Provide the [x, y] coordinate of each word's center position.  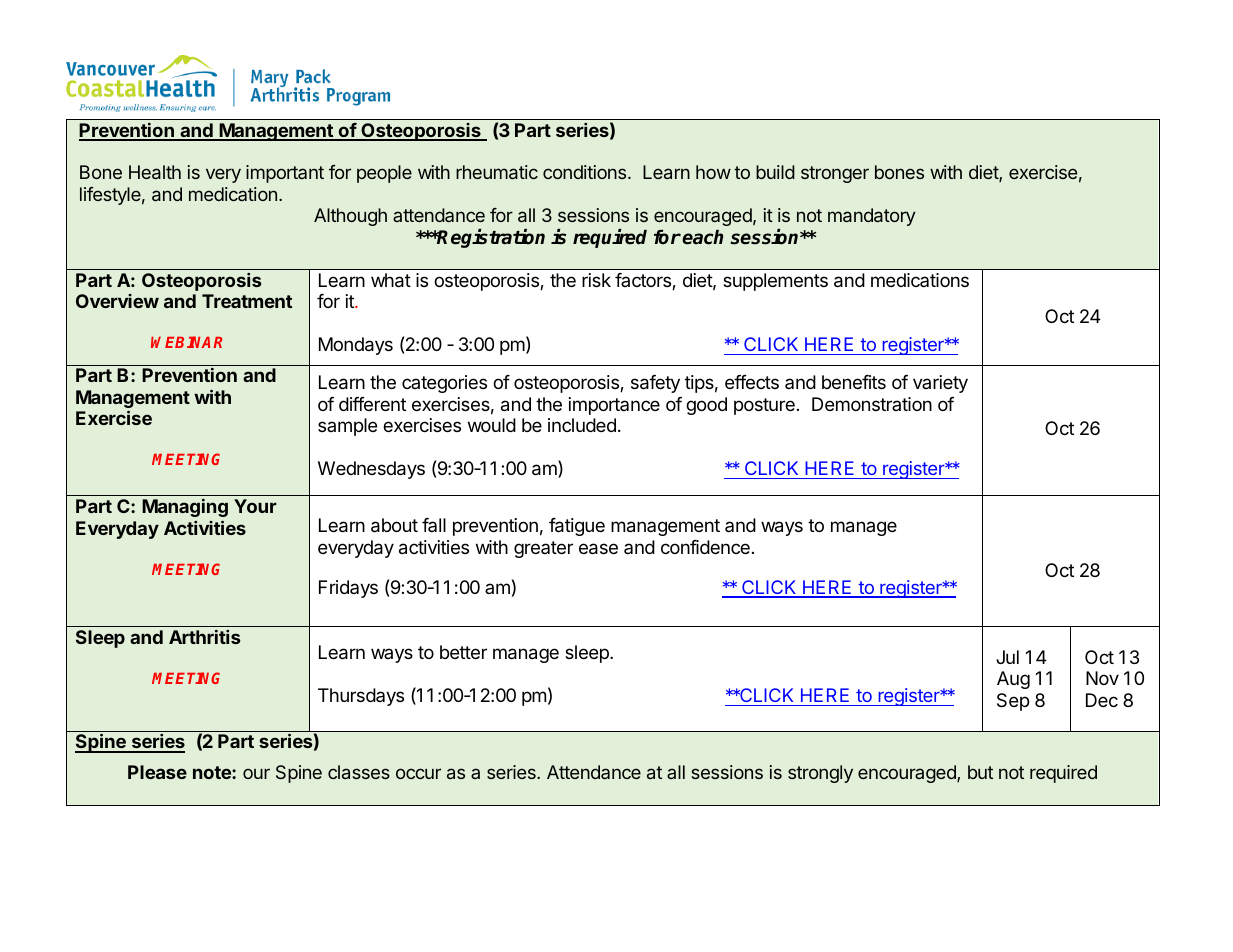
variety [940, 384]
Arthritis [204, 637]
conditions [586, 172]
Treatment [247, 301]
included [582, 425]
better [463, 652]
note [213, 772]
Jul [1007, 657]
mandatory [872, 217]
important [285, 174]
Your [255, 506]
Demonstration [872, 404]
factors [644, 281]
